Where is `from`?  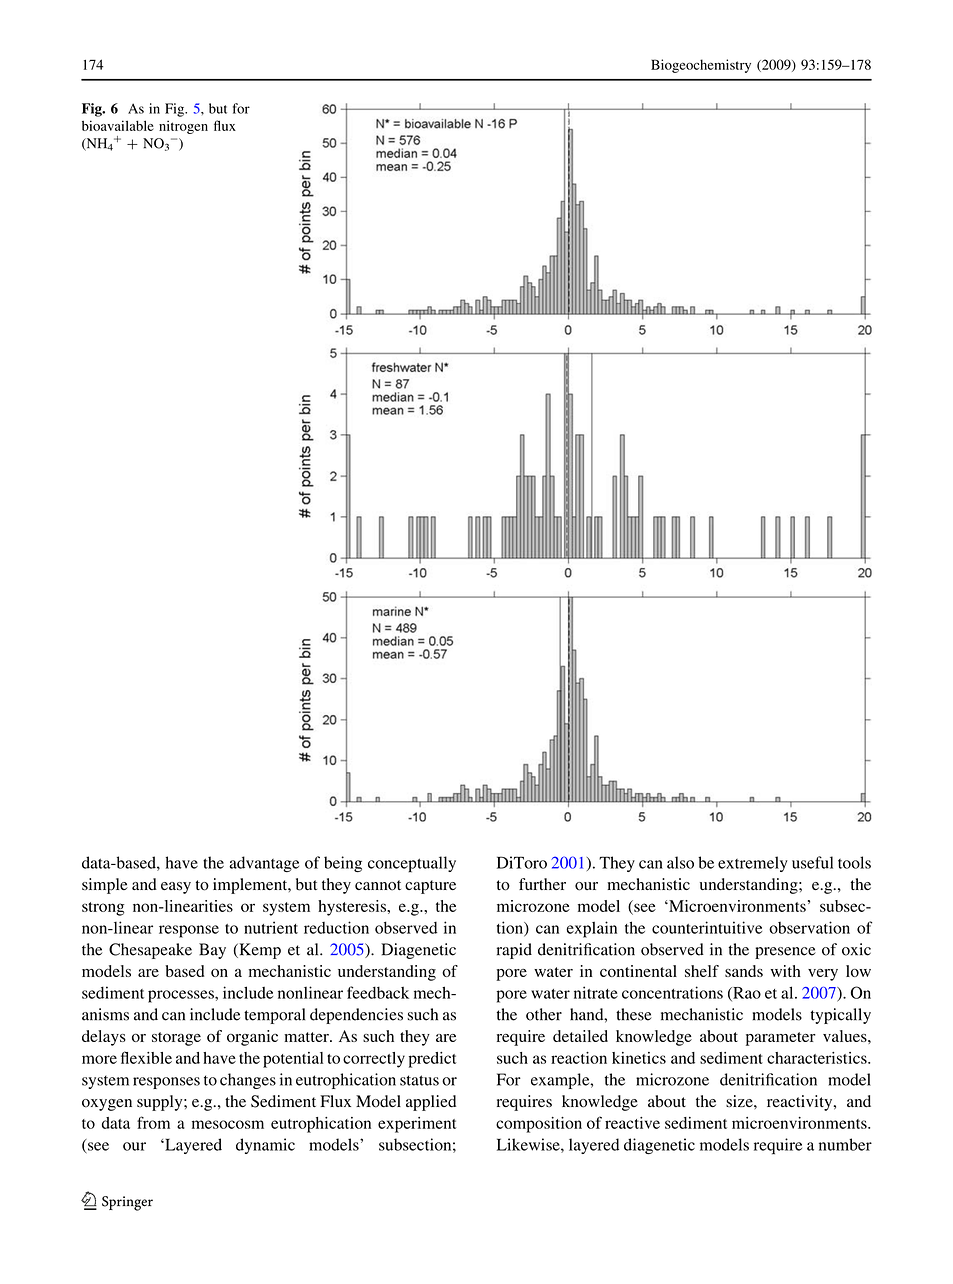
from is located at coordinates (153, 1122).
